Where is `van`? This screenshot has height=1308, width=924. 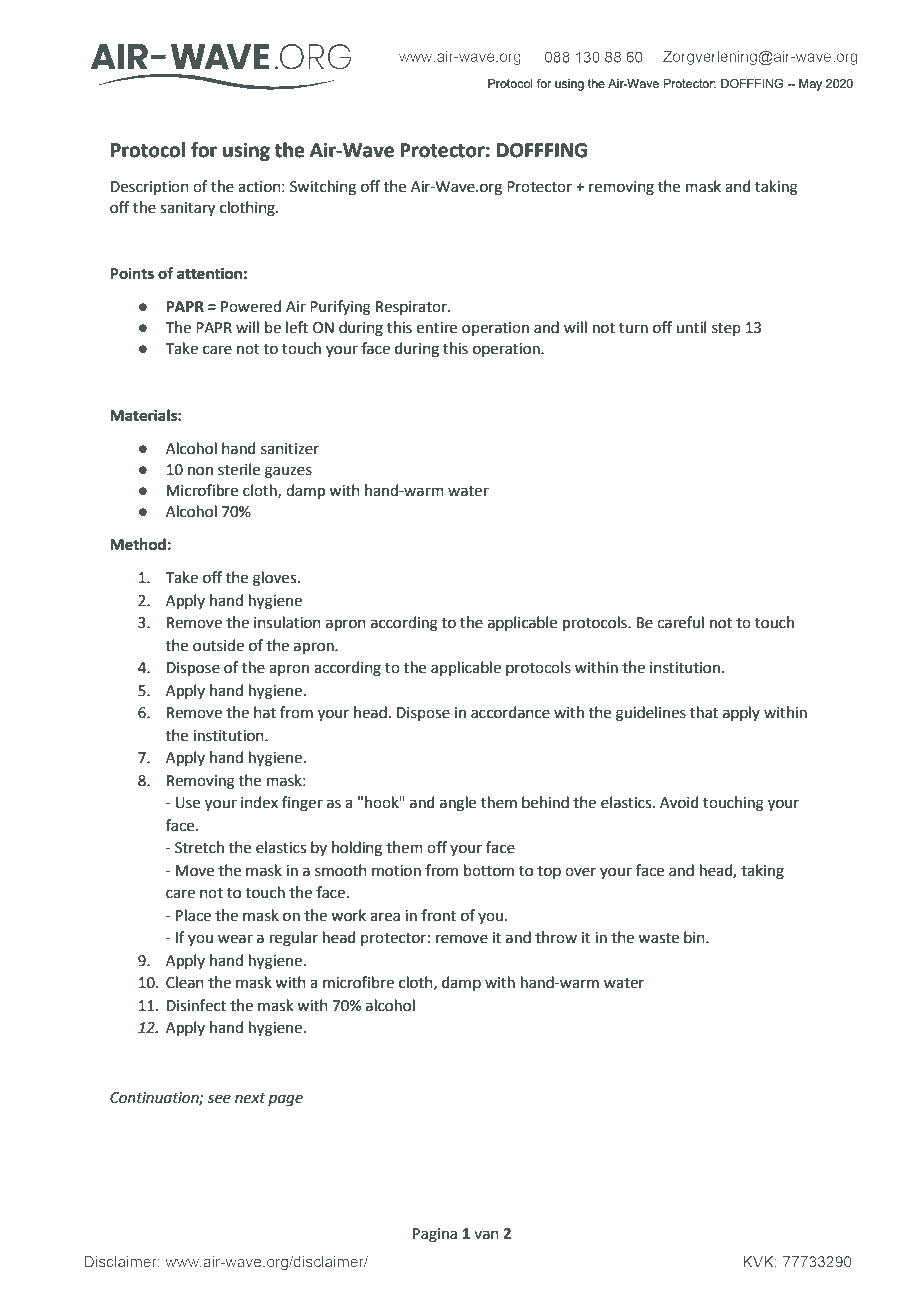 van is located at coordinates (486, 1235).
